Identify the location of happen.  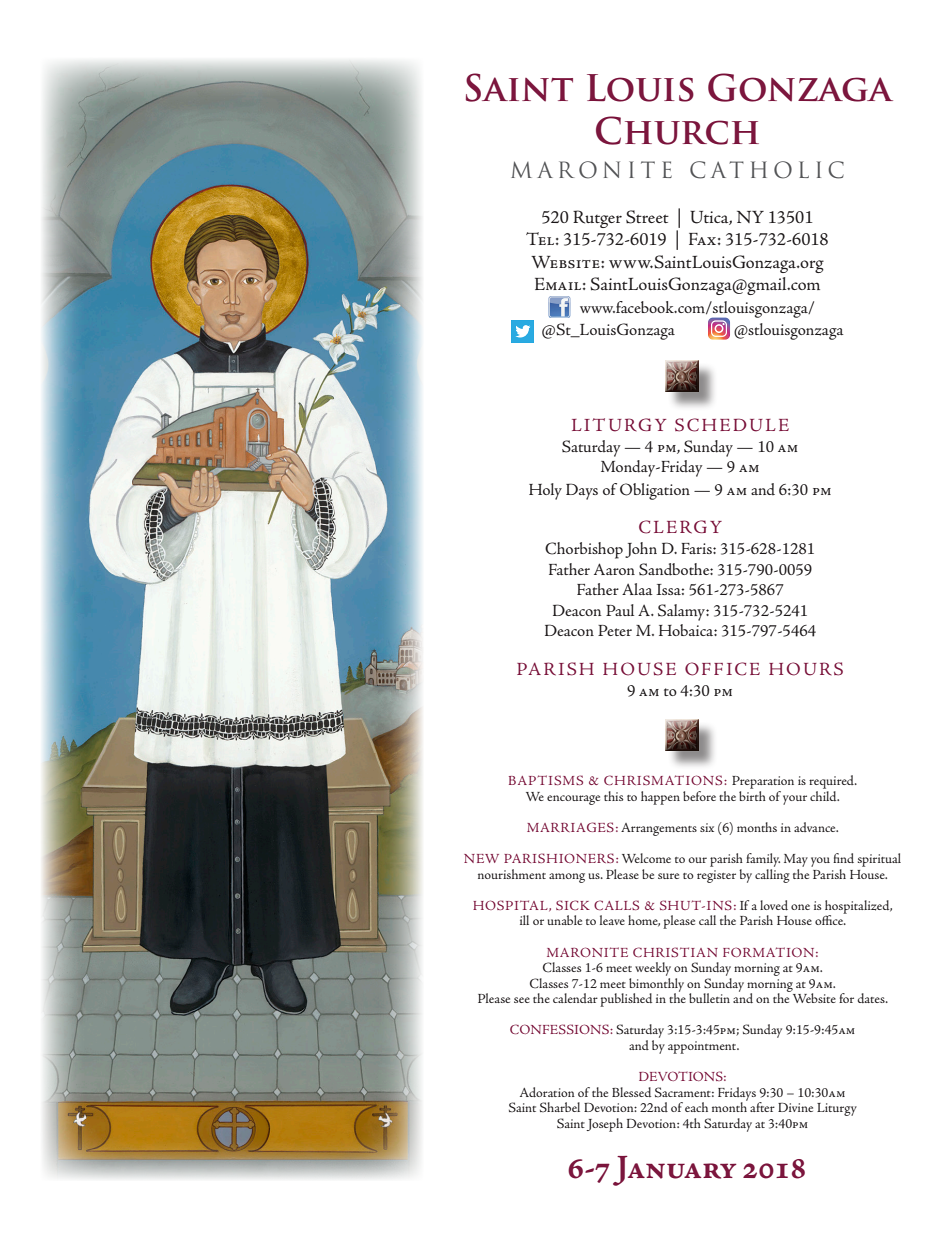
(660, 798).
